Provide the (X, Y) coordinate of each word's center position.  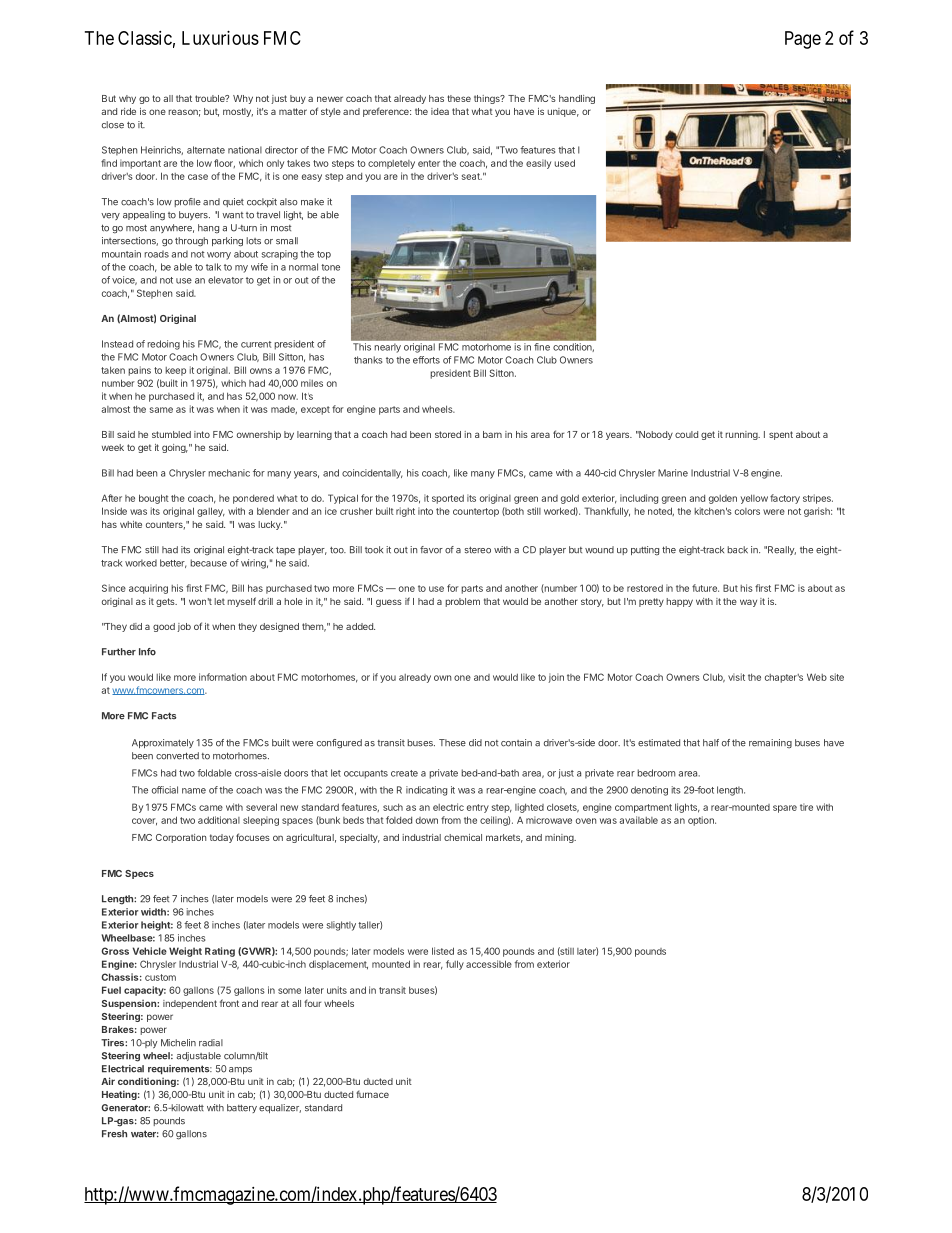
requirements (180, 1069)
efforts (426, 360)
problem (462, 602)
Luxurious (220, 38)
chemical (463, 837)
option (702, 821)
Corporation (181, 838)
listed (443, 951)
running (742, 435)
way (748, 603)
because (208, 563)
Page (803, 40)
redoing (163, 345)
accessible (489, 964)
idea (440, 111)
